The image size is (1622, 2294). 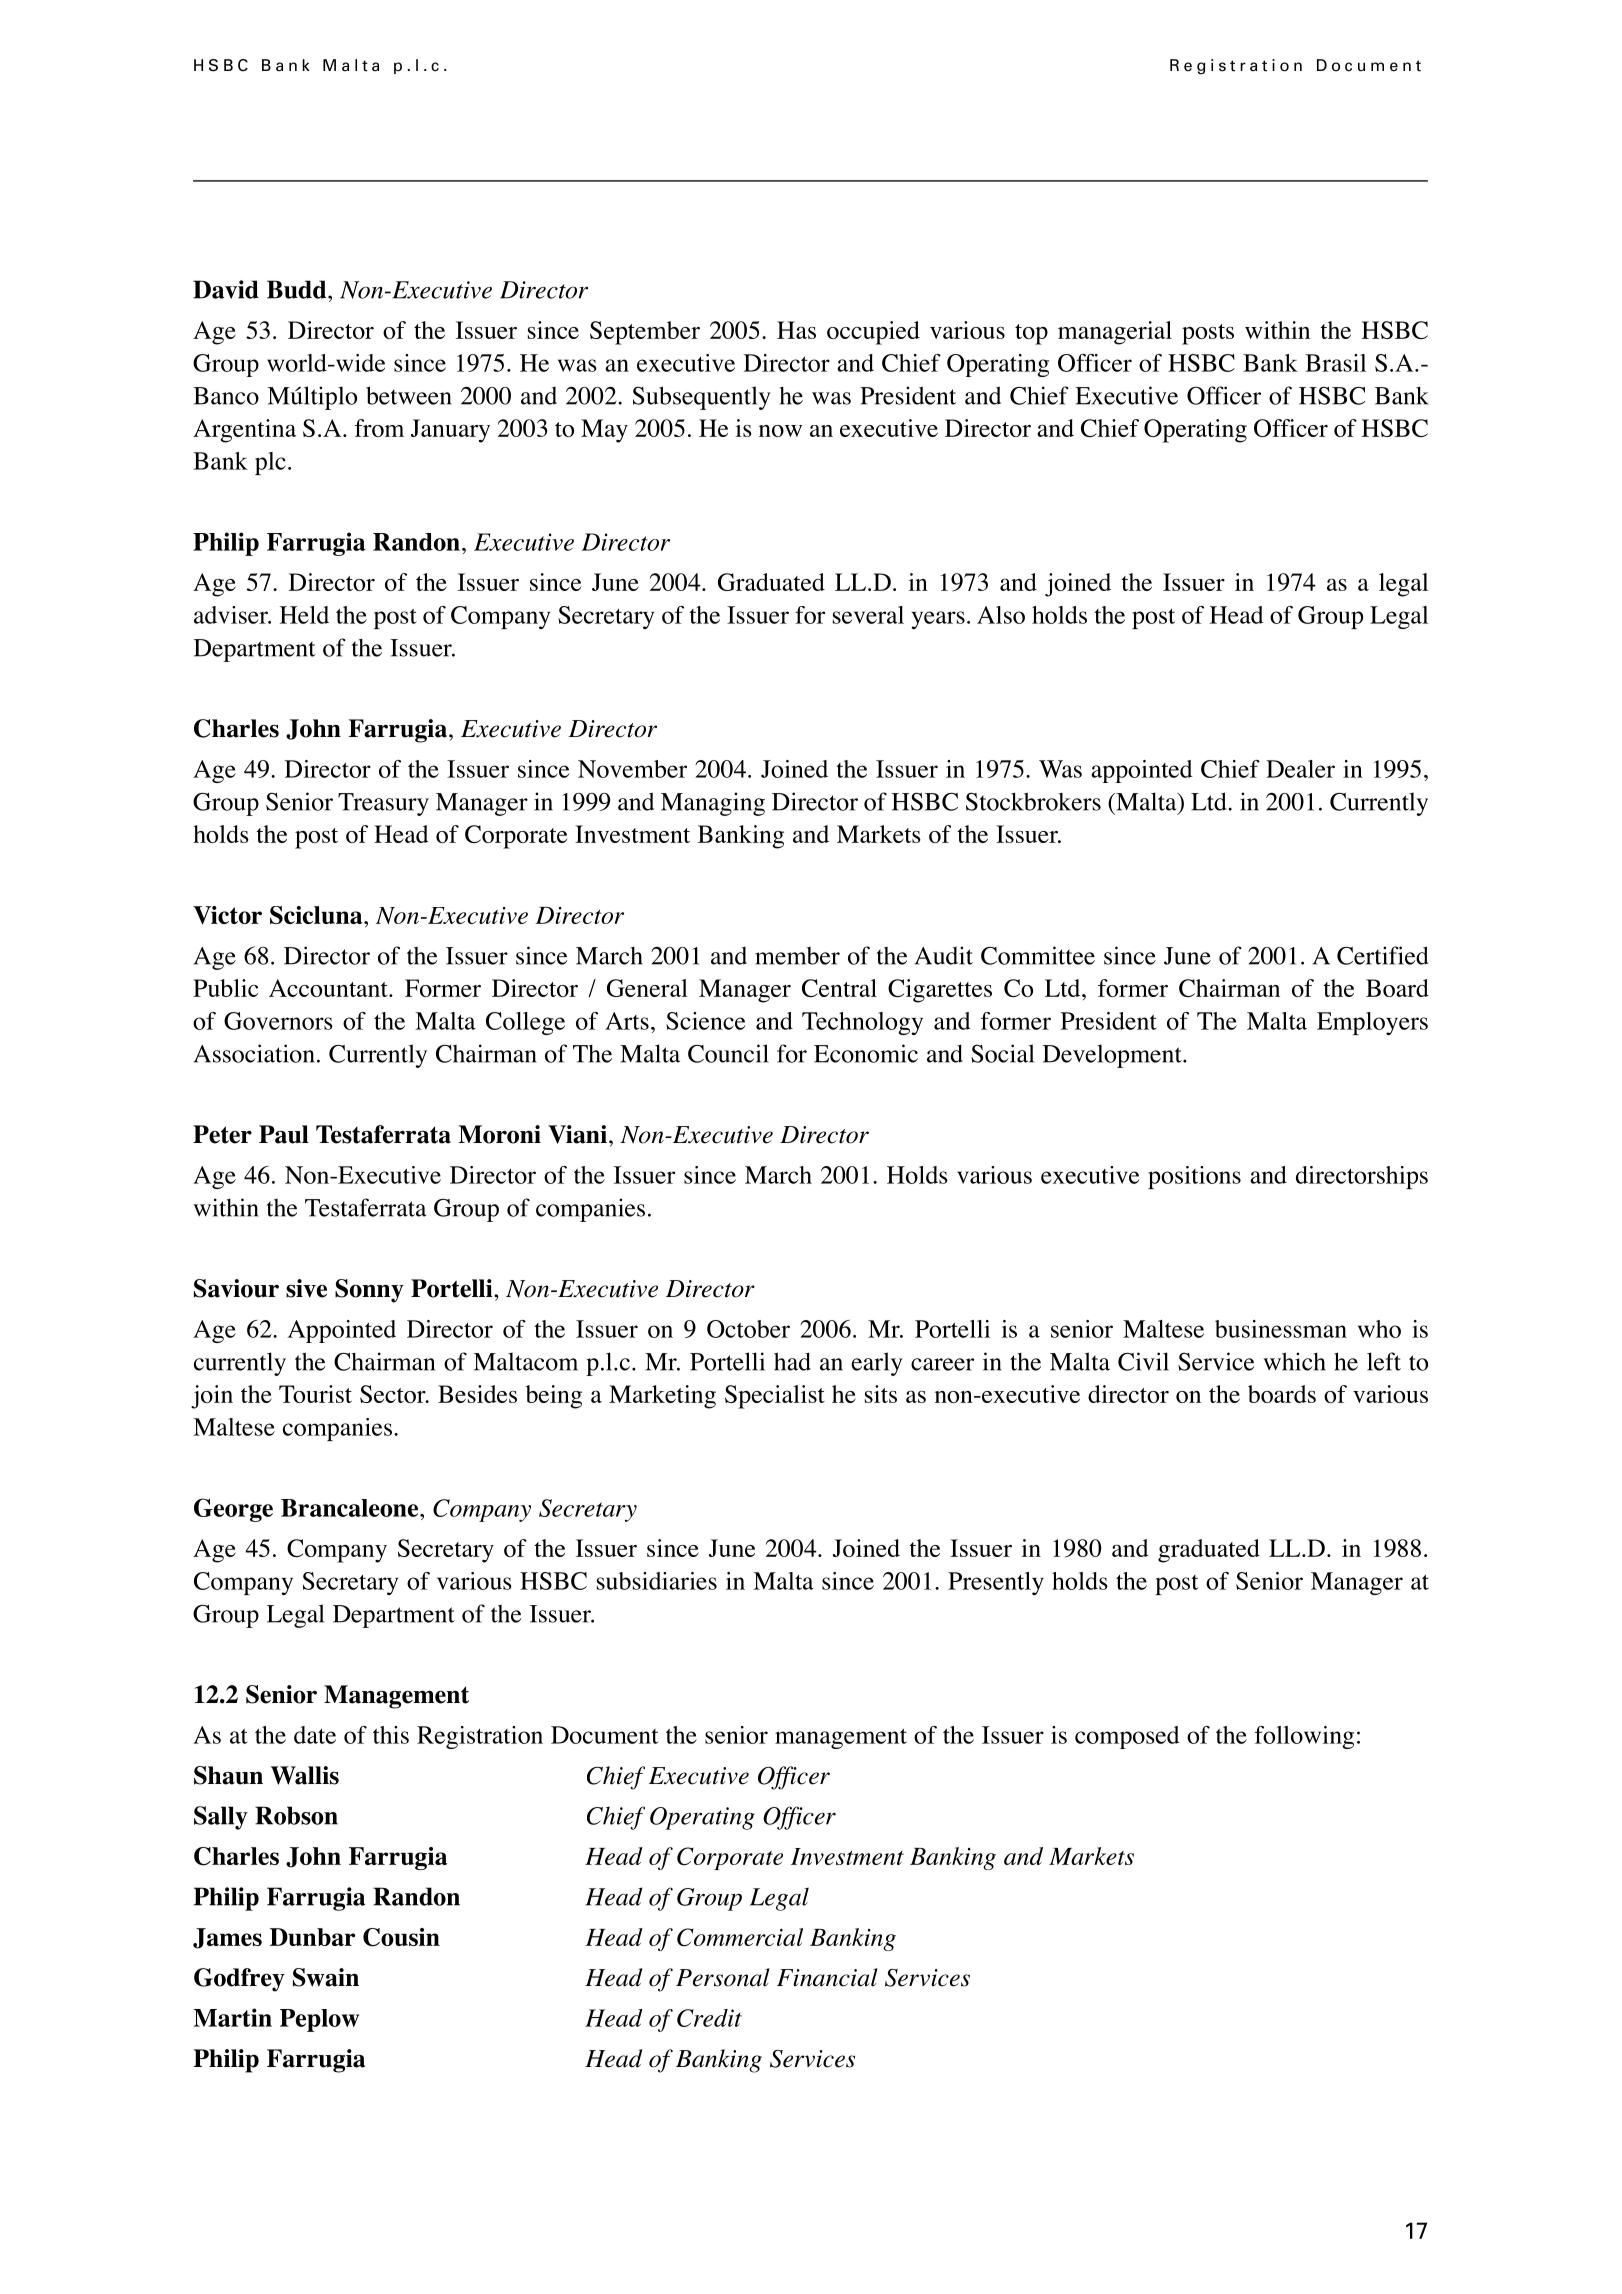 I want to click on which, so click(x=1294, y=1361).
